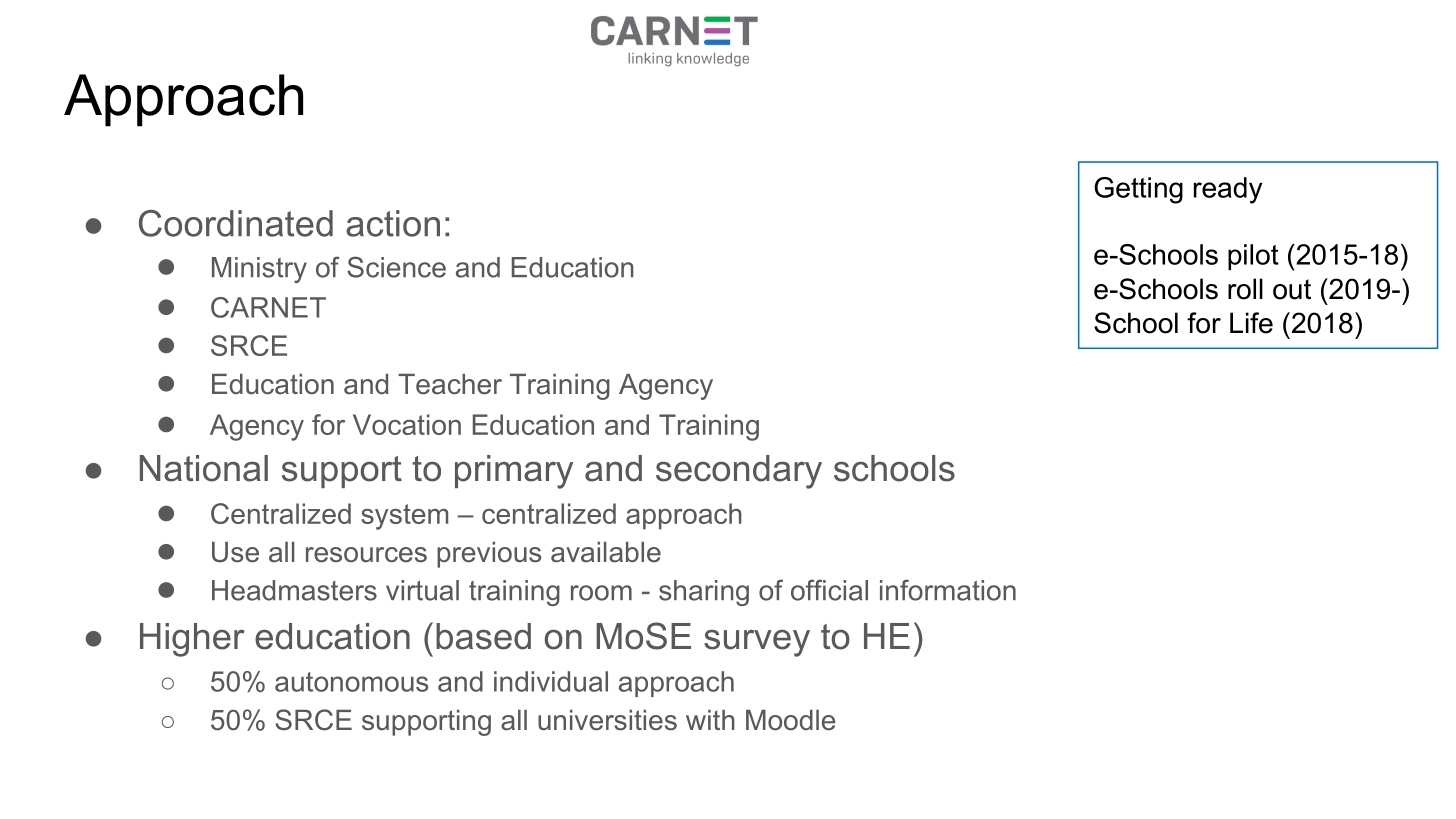 This page has width=1456, height=819. I want to click on Getting, so click(1138, 190).
